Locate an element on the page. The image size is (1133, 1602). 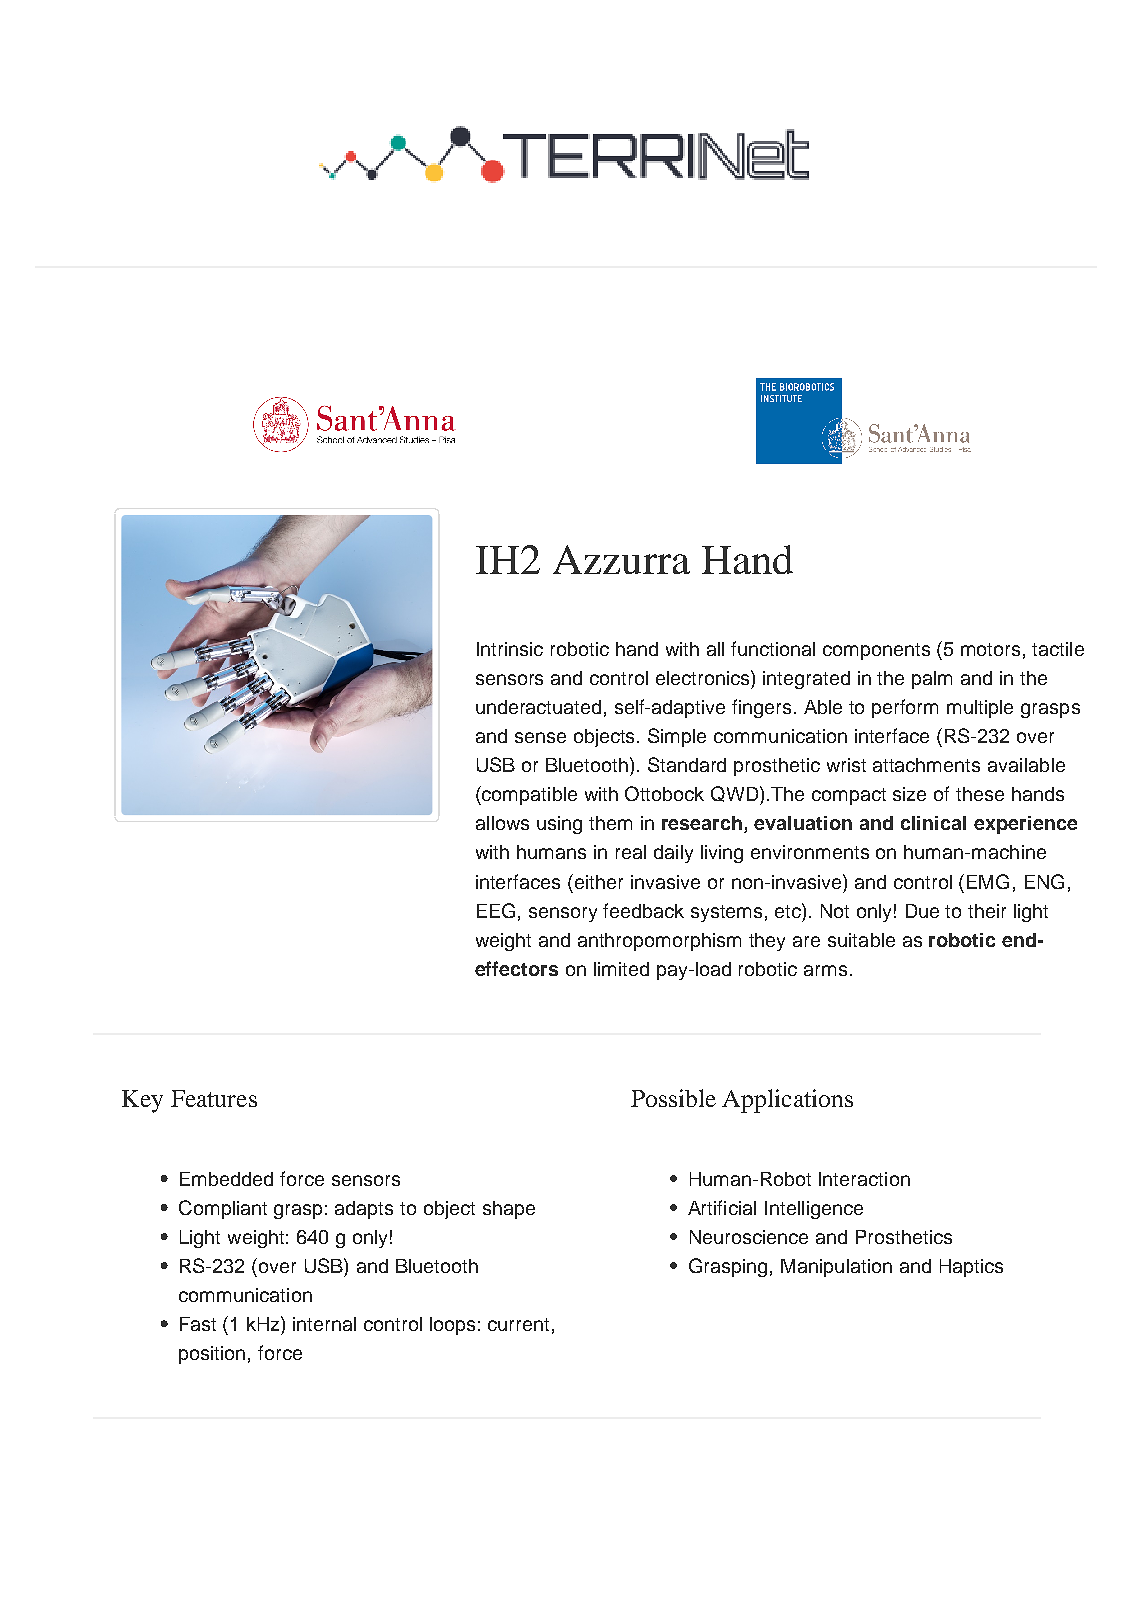
Intrinsic is located at coordinates (510, 649).
